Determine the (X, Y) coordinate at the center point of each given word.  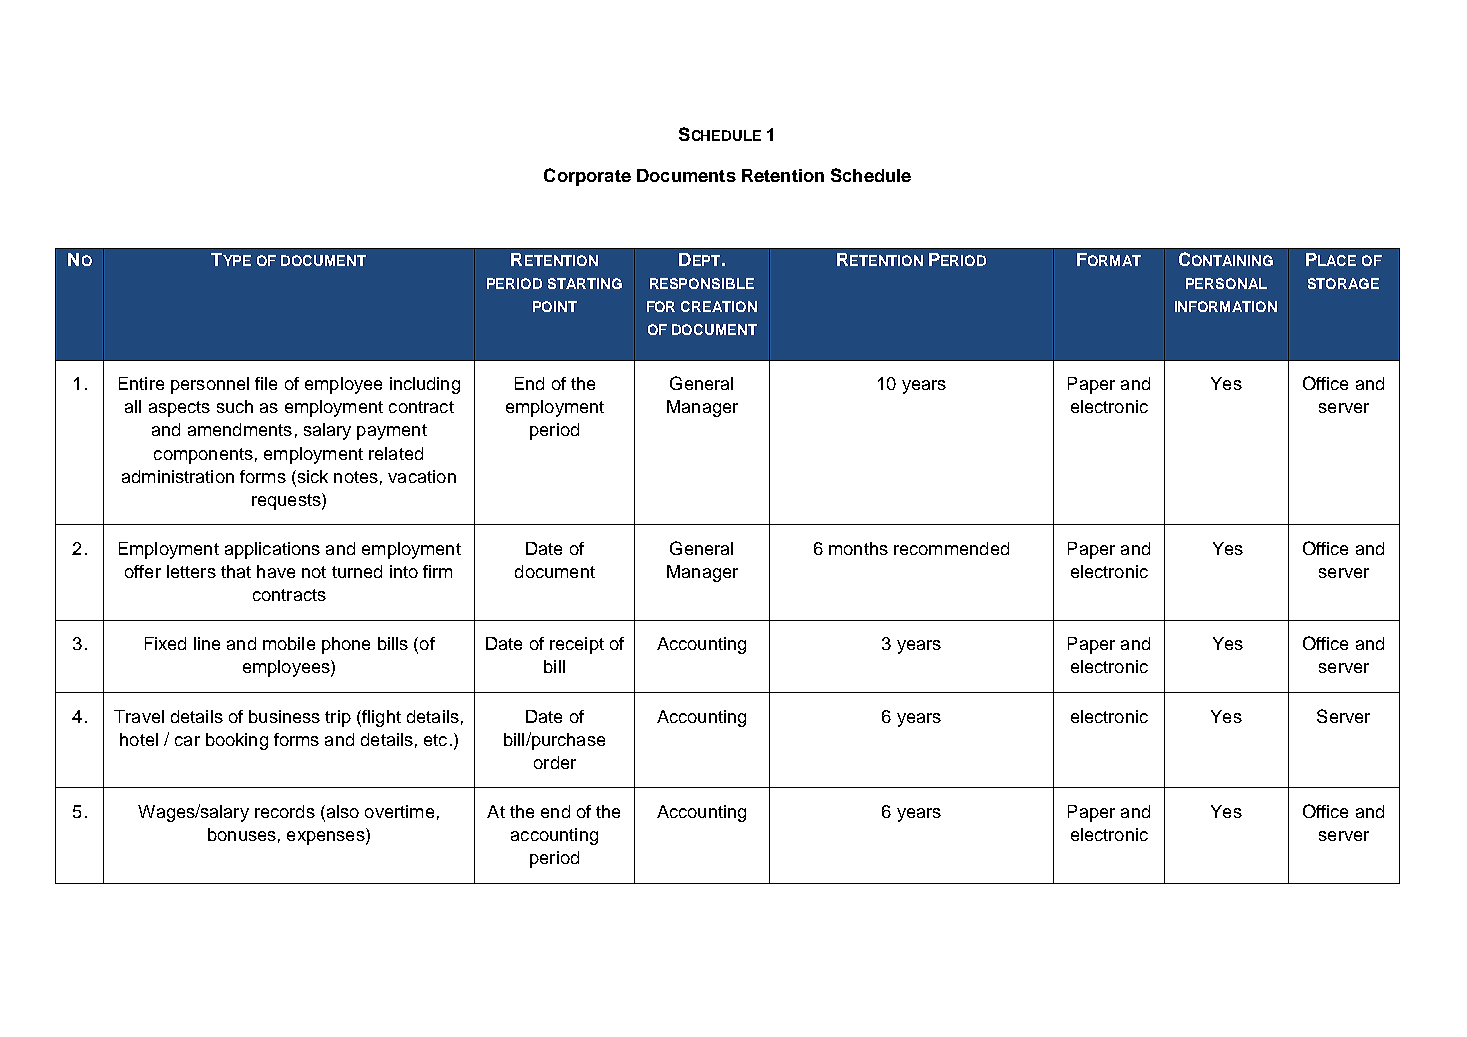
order (555, 762)
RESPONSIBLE (702, 283)
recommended (951, 548)
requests (287, 501)
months (858, 548)
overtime (399, 811)
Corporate (587, 177)
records (285, 811)
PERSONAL (1226, 283)
